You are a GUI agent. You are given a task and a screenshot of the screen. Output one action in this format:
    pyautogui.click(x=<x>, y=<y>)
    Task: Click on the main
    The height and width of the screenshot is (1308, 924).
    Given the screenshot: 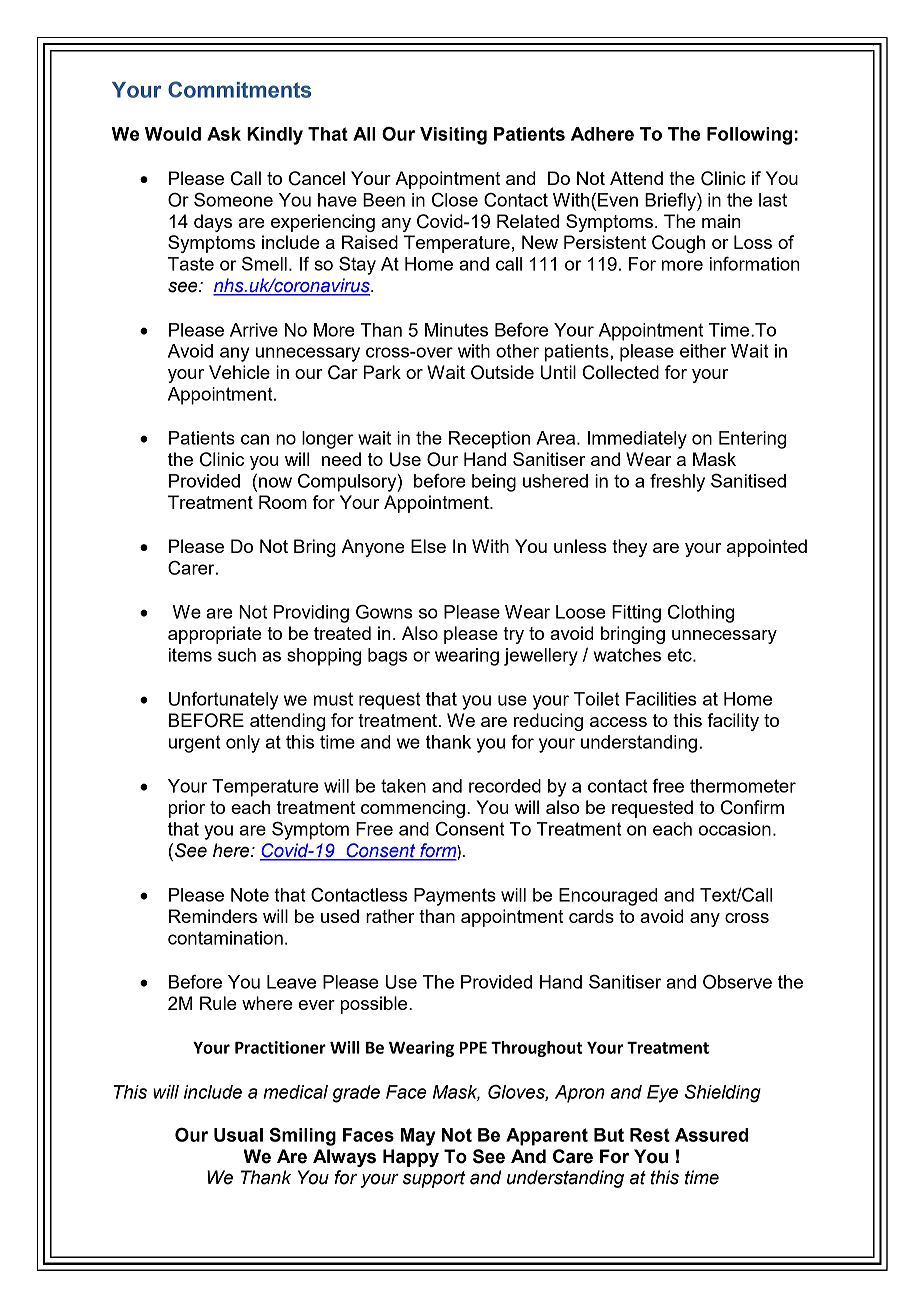 What is the action you would take?
    pyautogui.click(x=721, y=221)
